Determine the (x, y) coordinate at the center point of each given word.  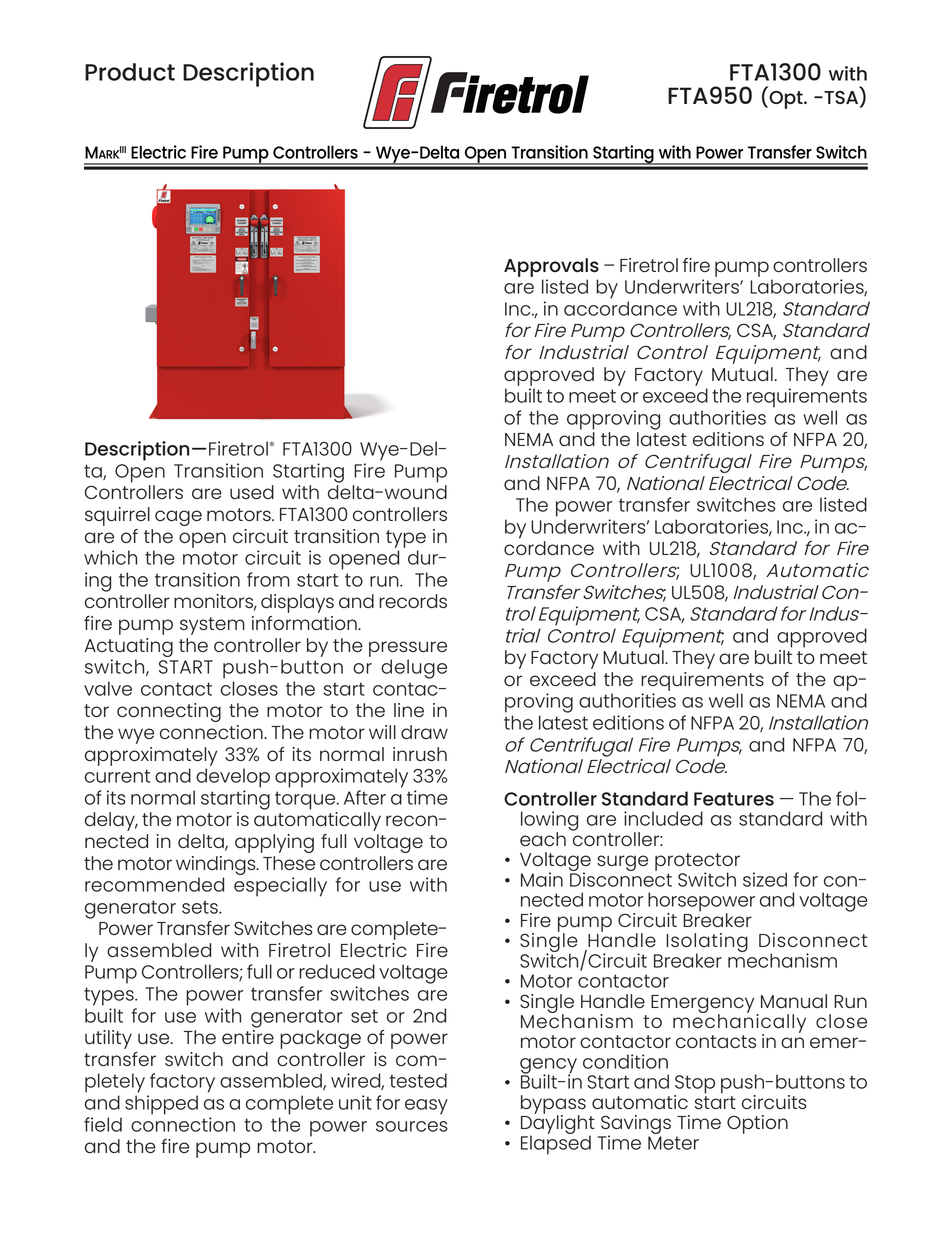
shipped (161, 1105)
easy (426, 1107)
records (413, 601)
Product (130, 72)
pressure (408, 649)
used (252, 492)
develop (233, 778)
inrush (420, 754)
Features (734, 799)
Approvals (551, 267)
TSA (841, 96)
